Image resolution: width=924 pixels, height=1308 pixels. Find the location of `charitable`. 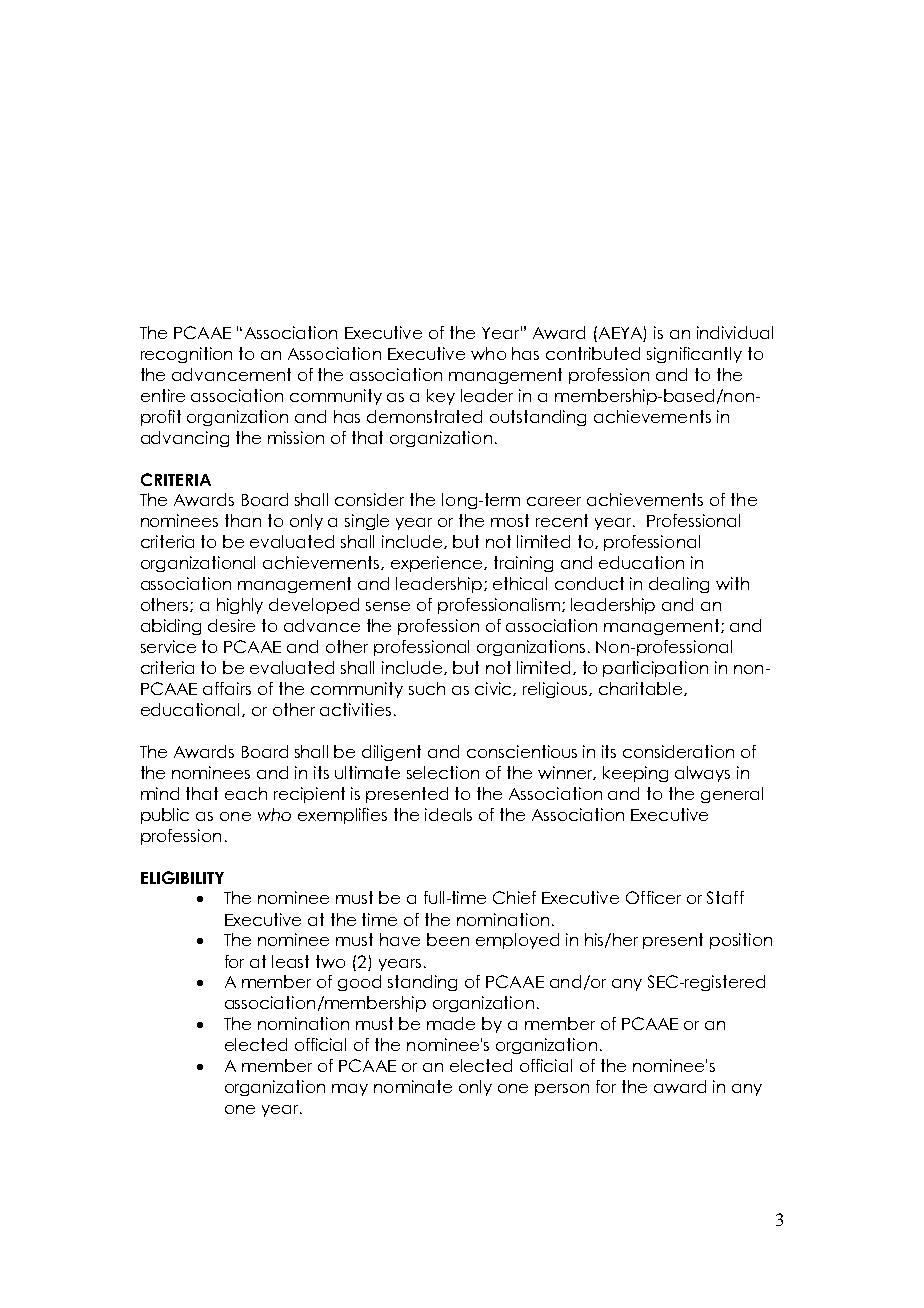

charitable is located at coordinates (642, 689).
